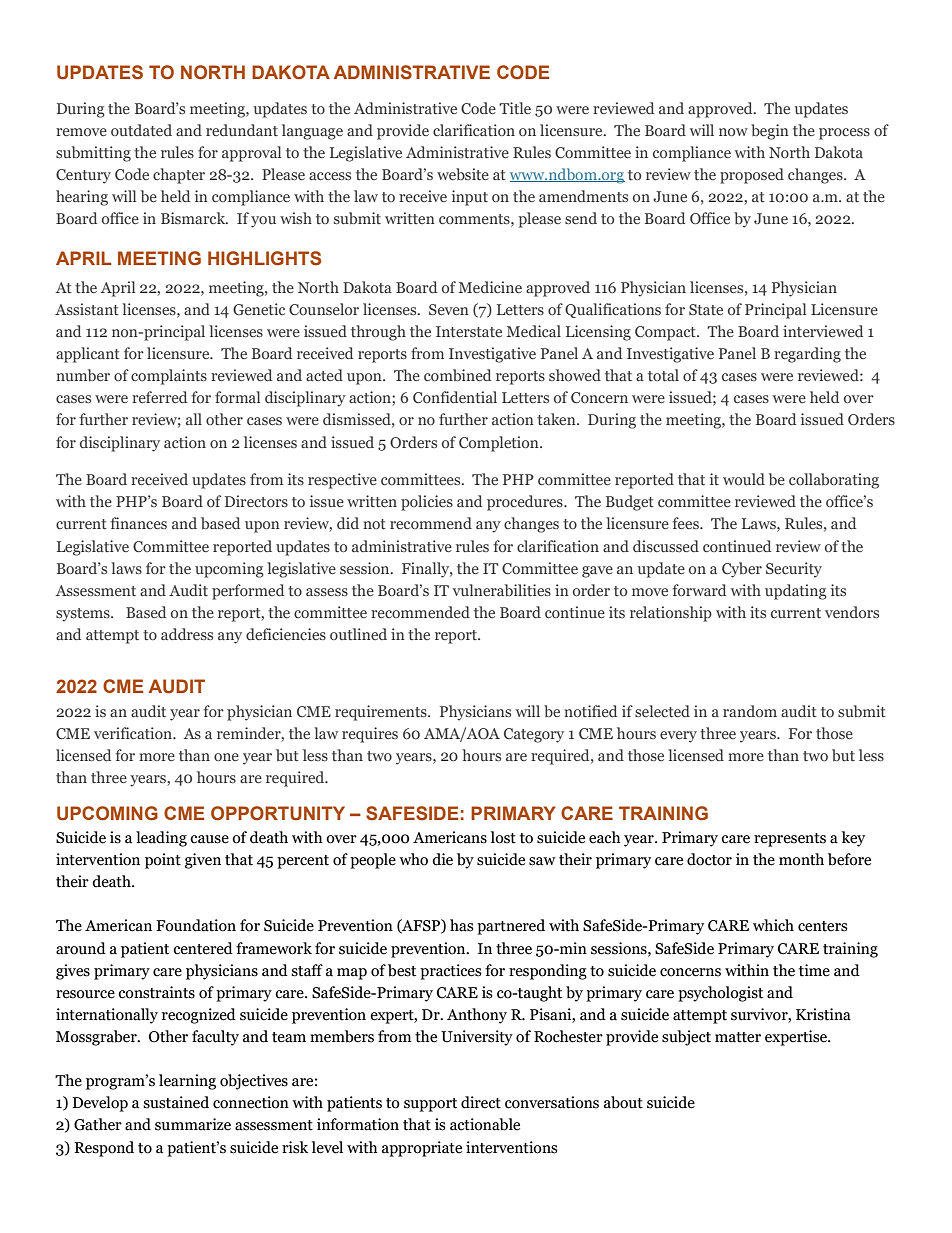  What do you see at coordinates (807, 355) in the image?
I see `regarding` at bounding box center [807, 355].
